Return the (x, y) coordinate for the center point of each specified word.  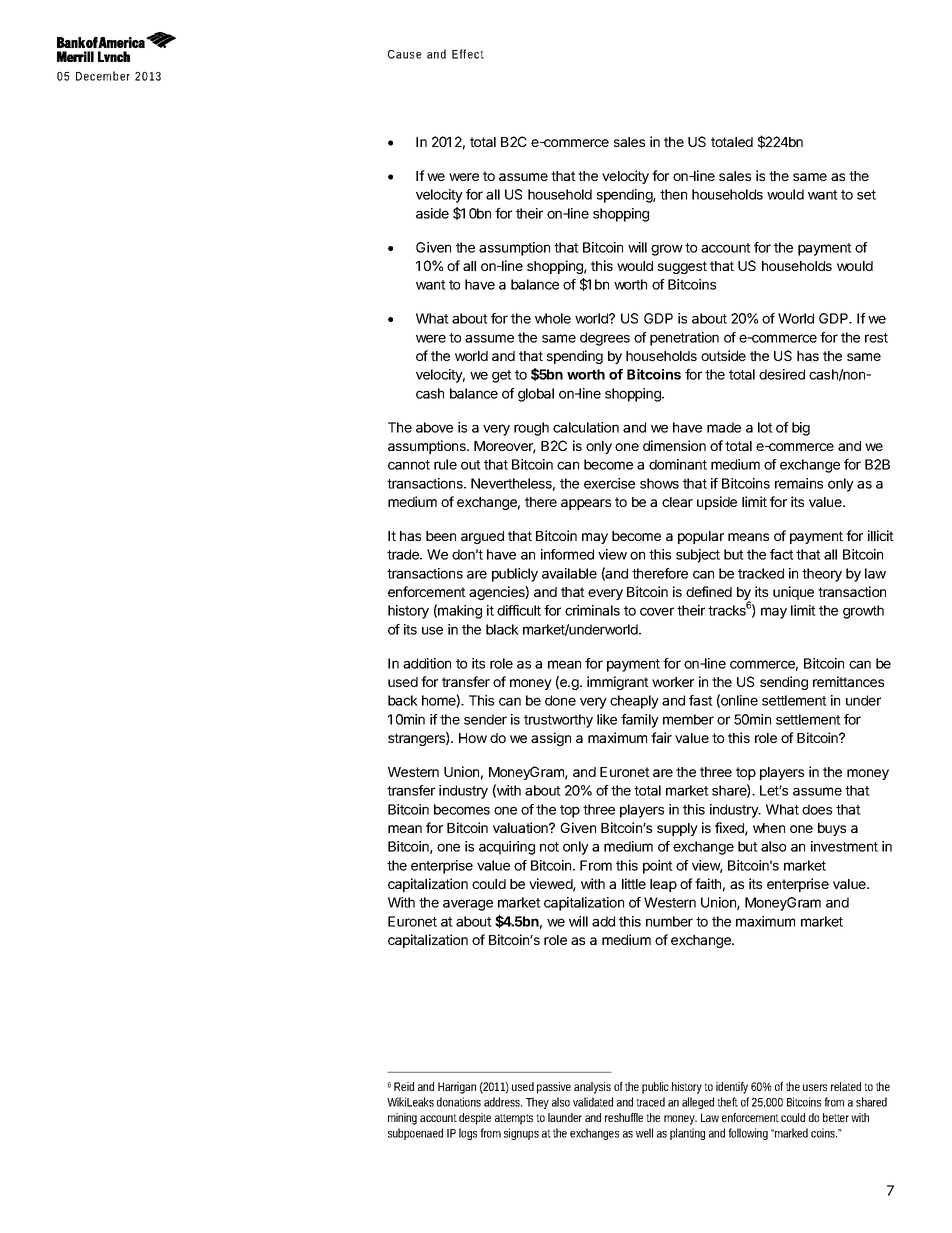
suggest (682, 267)
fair (661, 737)
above (434, 427)
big (801, 429)
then (673, 194)
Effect (468, 54)
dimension (674, 445)
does (817, 809)
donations (459, 1102)
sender (485, 719)
